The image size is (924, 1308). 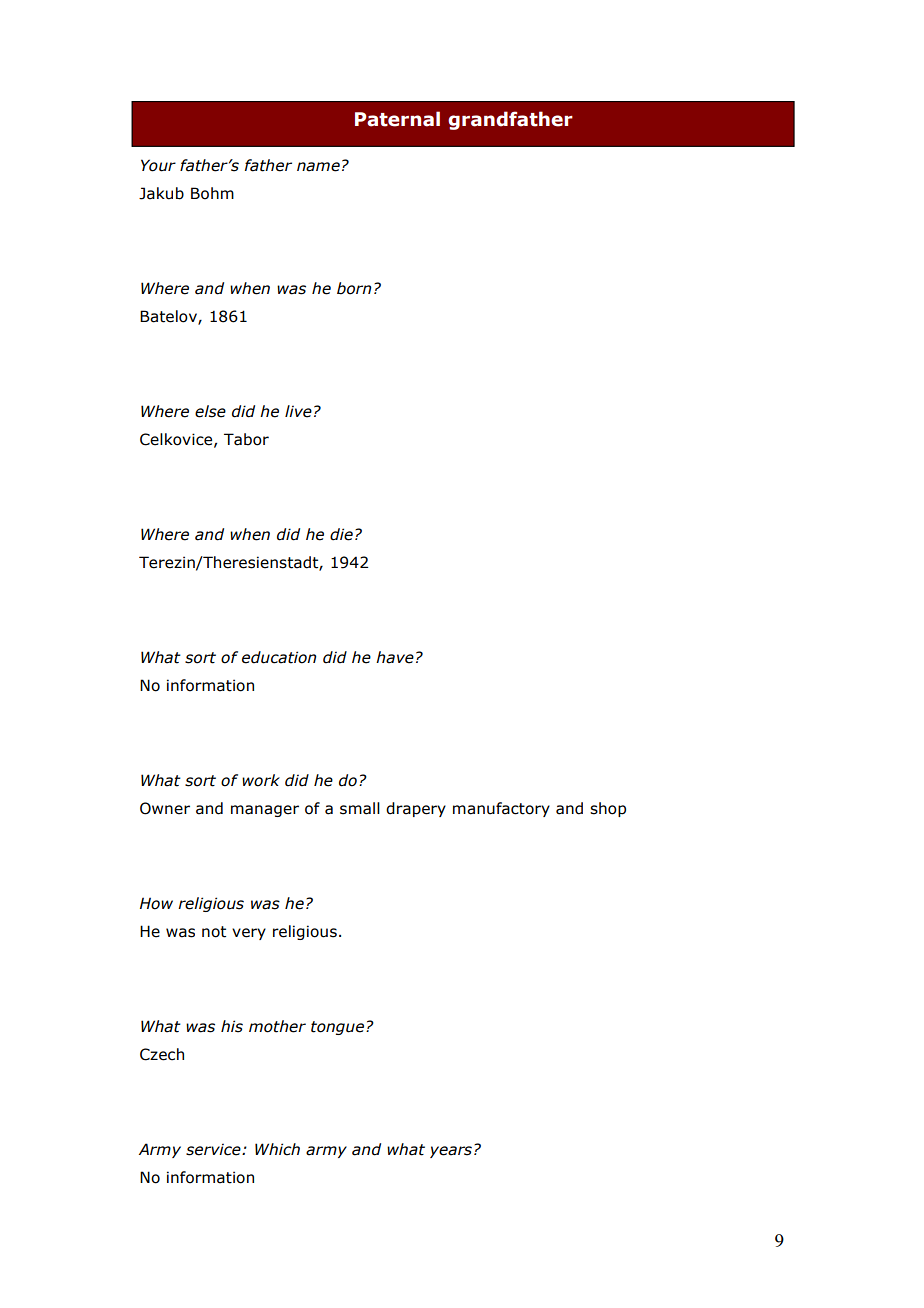 I want to click on have, so click(x=395, y=657).
